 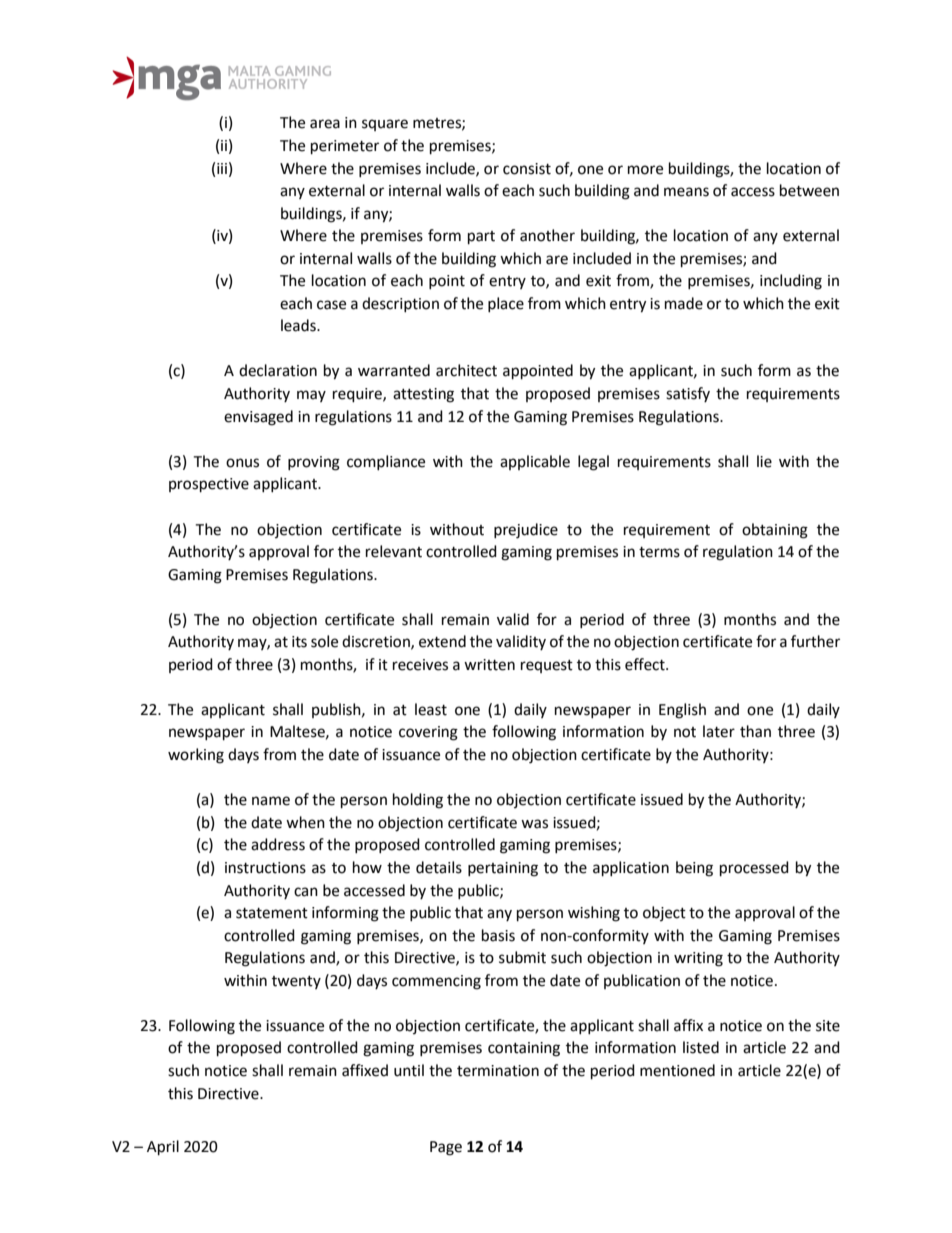 What do you see at coordinates (503, 869) in the screenshot?
I see `pertaining` at bounding box center [503, 869].
